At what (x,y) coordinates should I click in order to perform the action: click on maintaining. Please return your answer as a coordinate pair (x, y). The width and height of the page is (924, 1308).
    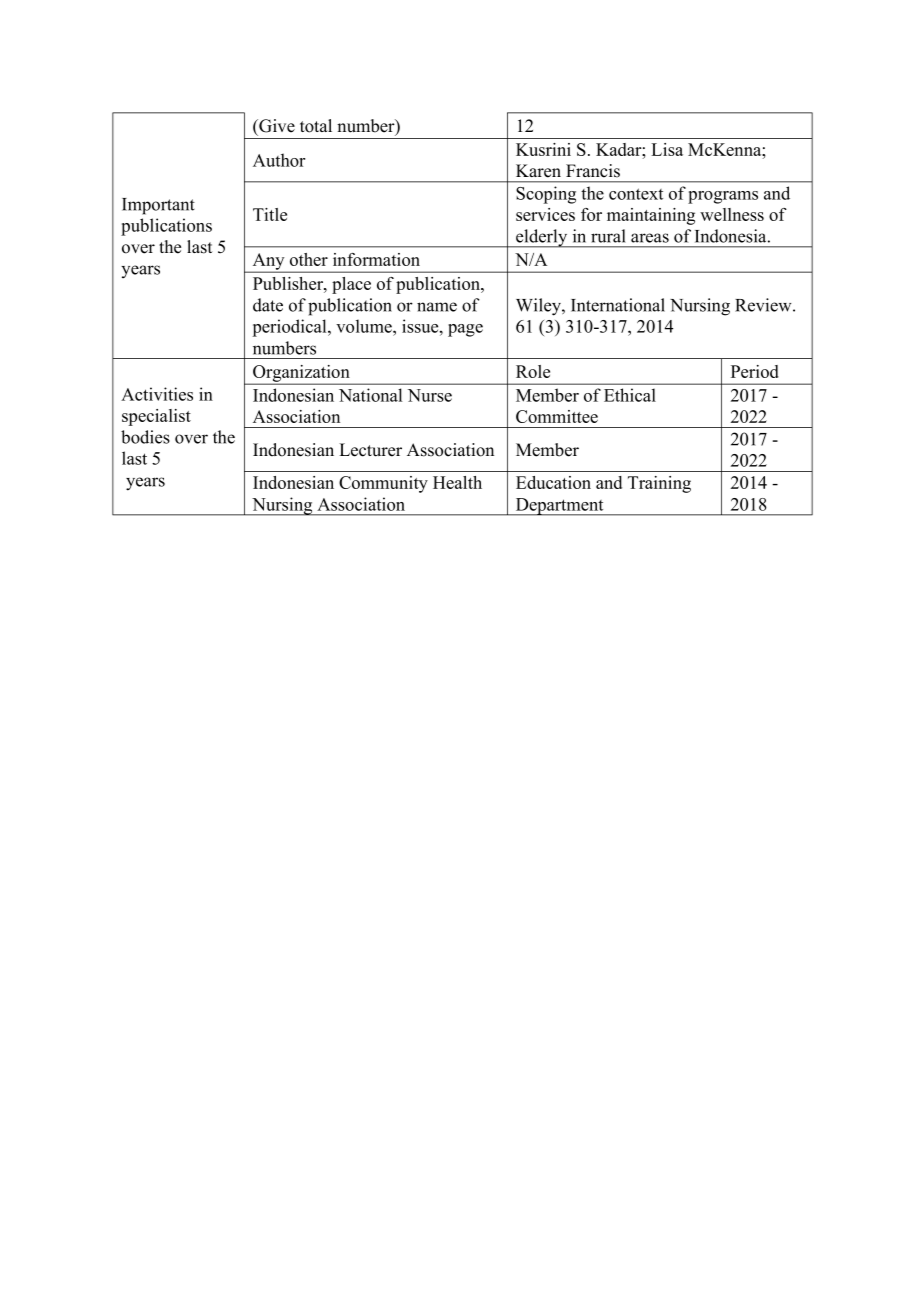
    Looking at the image, I should click on (651, 216).
